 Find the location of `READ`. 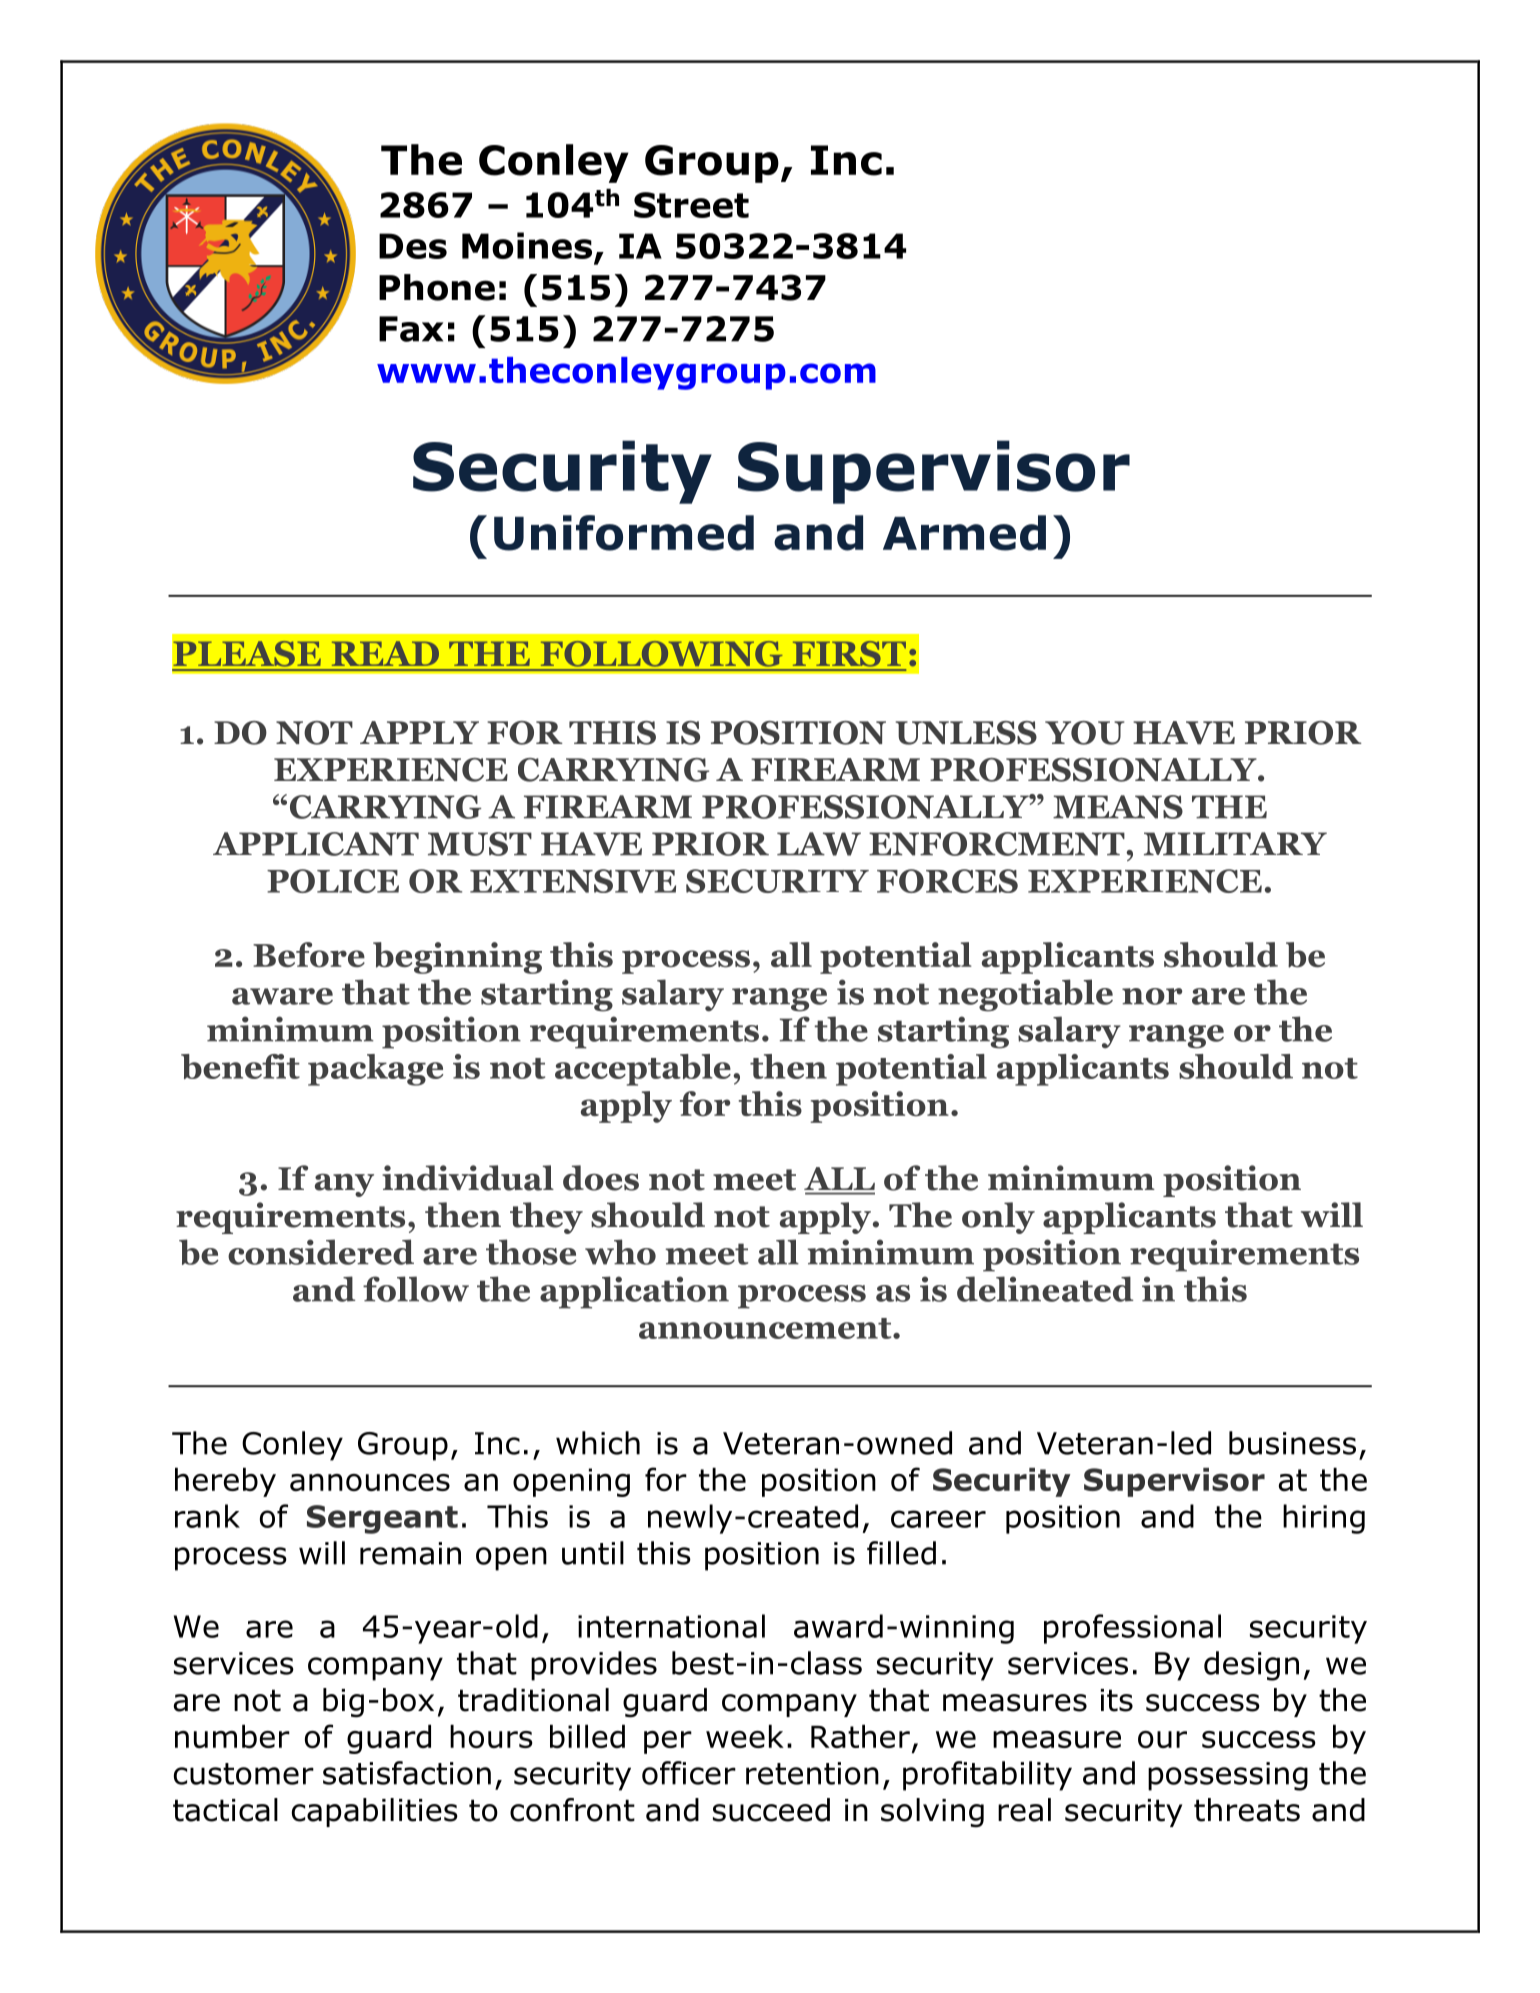

READ is located at coordinates (385, 653).
